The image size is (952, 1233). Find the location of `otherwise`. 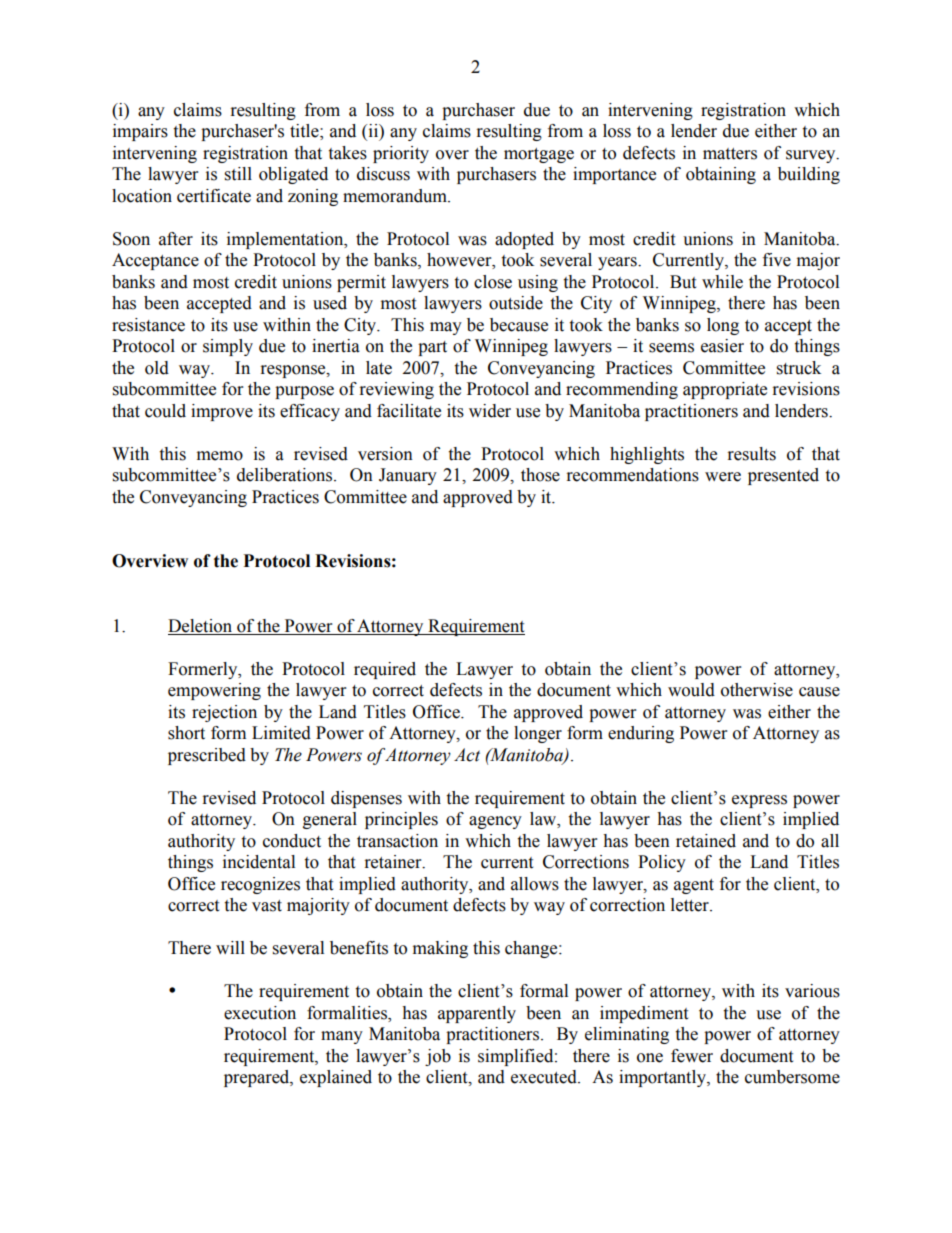

otherwise is located at coordinates (757, 690).
